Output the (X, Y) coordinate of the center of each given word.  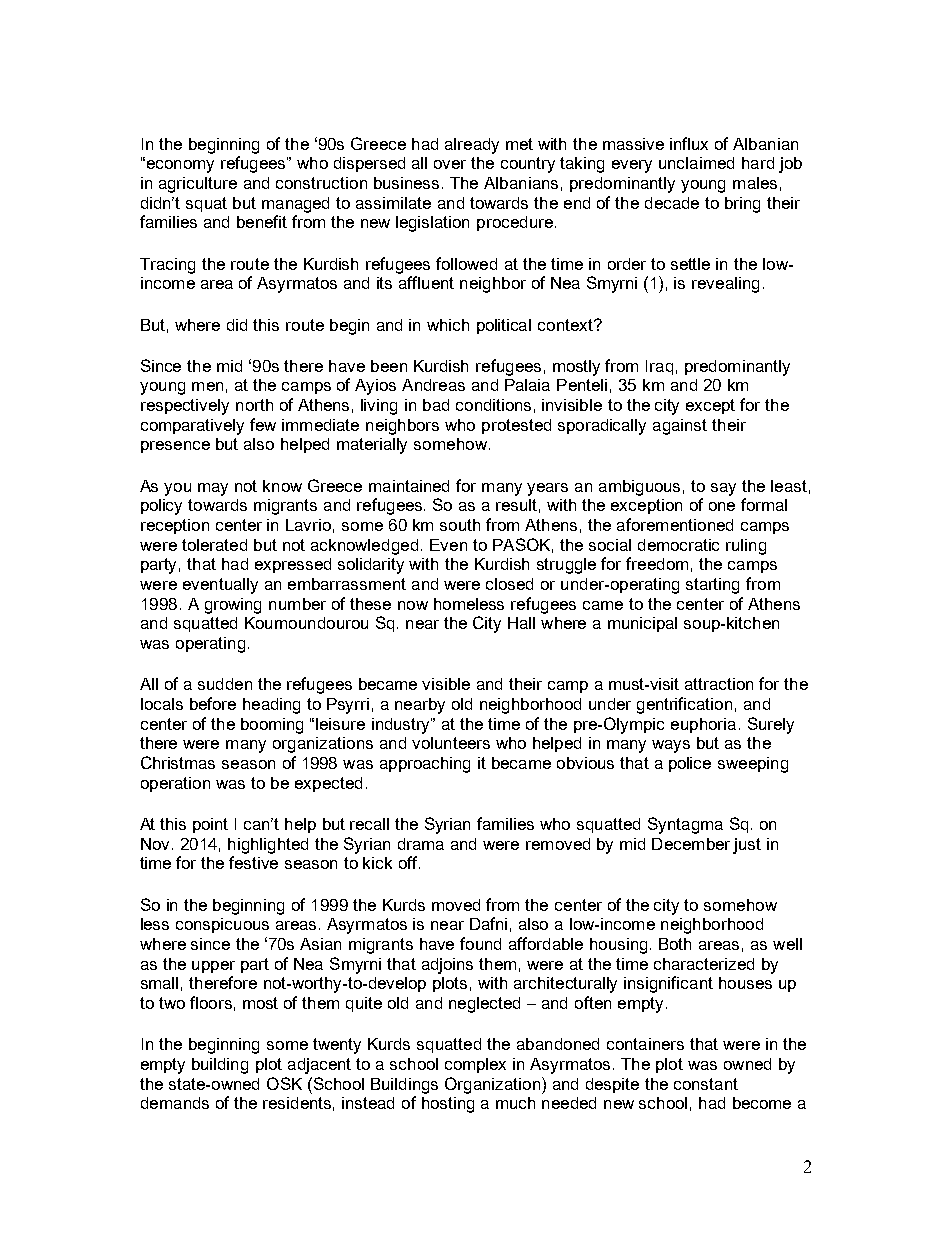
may (213, 489)
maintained (409, 486)
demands (175, 1103)
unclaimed (696, 163)
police (690, 764)
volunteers (451, 743)
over (450, 164)
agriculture (198, 185)
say (723, 489)
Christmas (178, 762)
